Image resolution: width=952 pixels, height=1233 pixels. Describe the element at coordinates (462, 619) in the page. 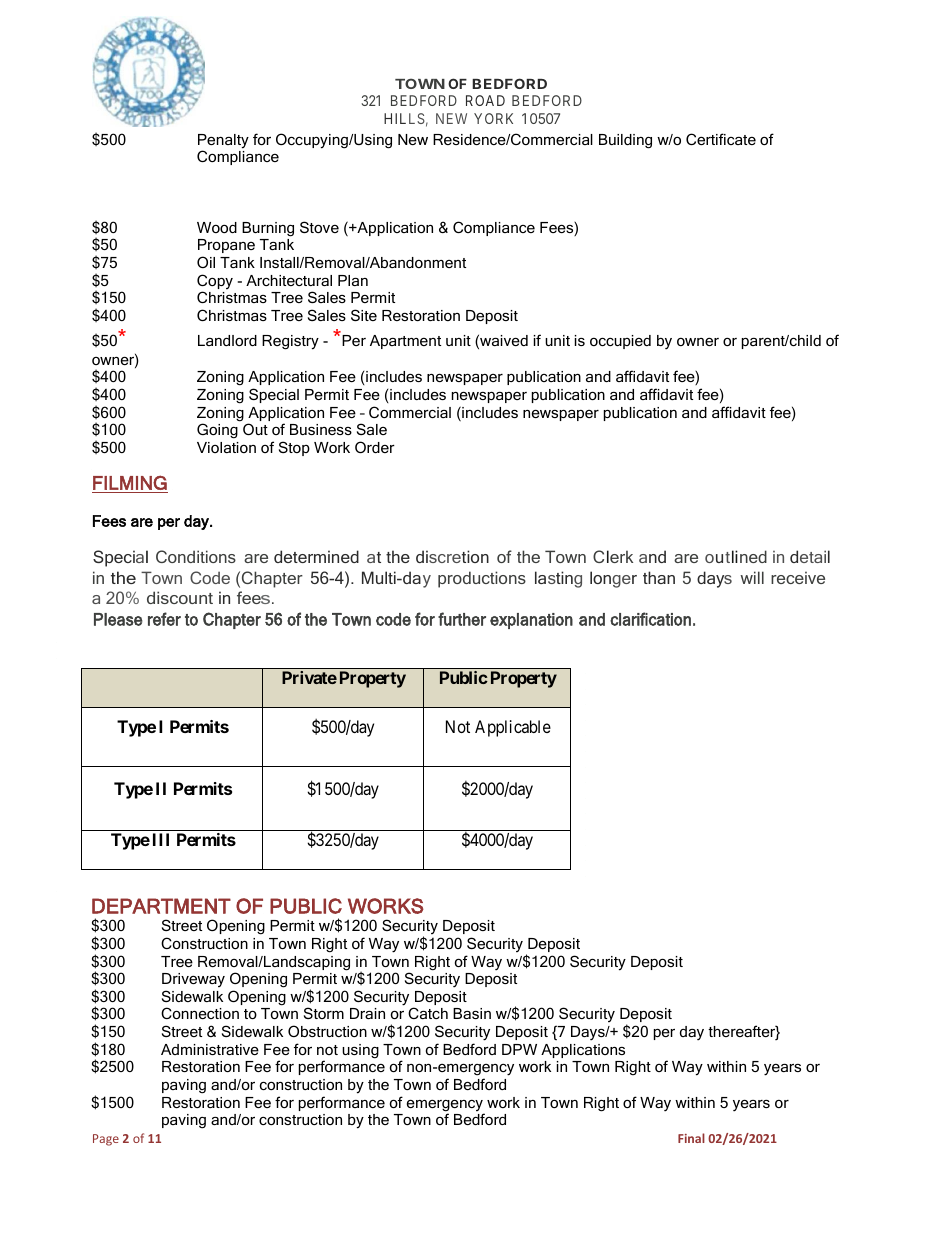

I see `further` at that location.
